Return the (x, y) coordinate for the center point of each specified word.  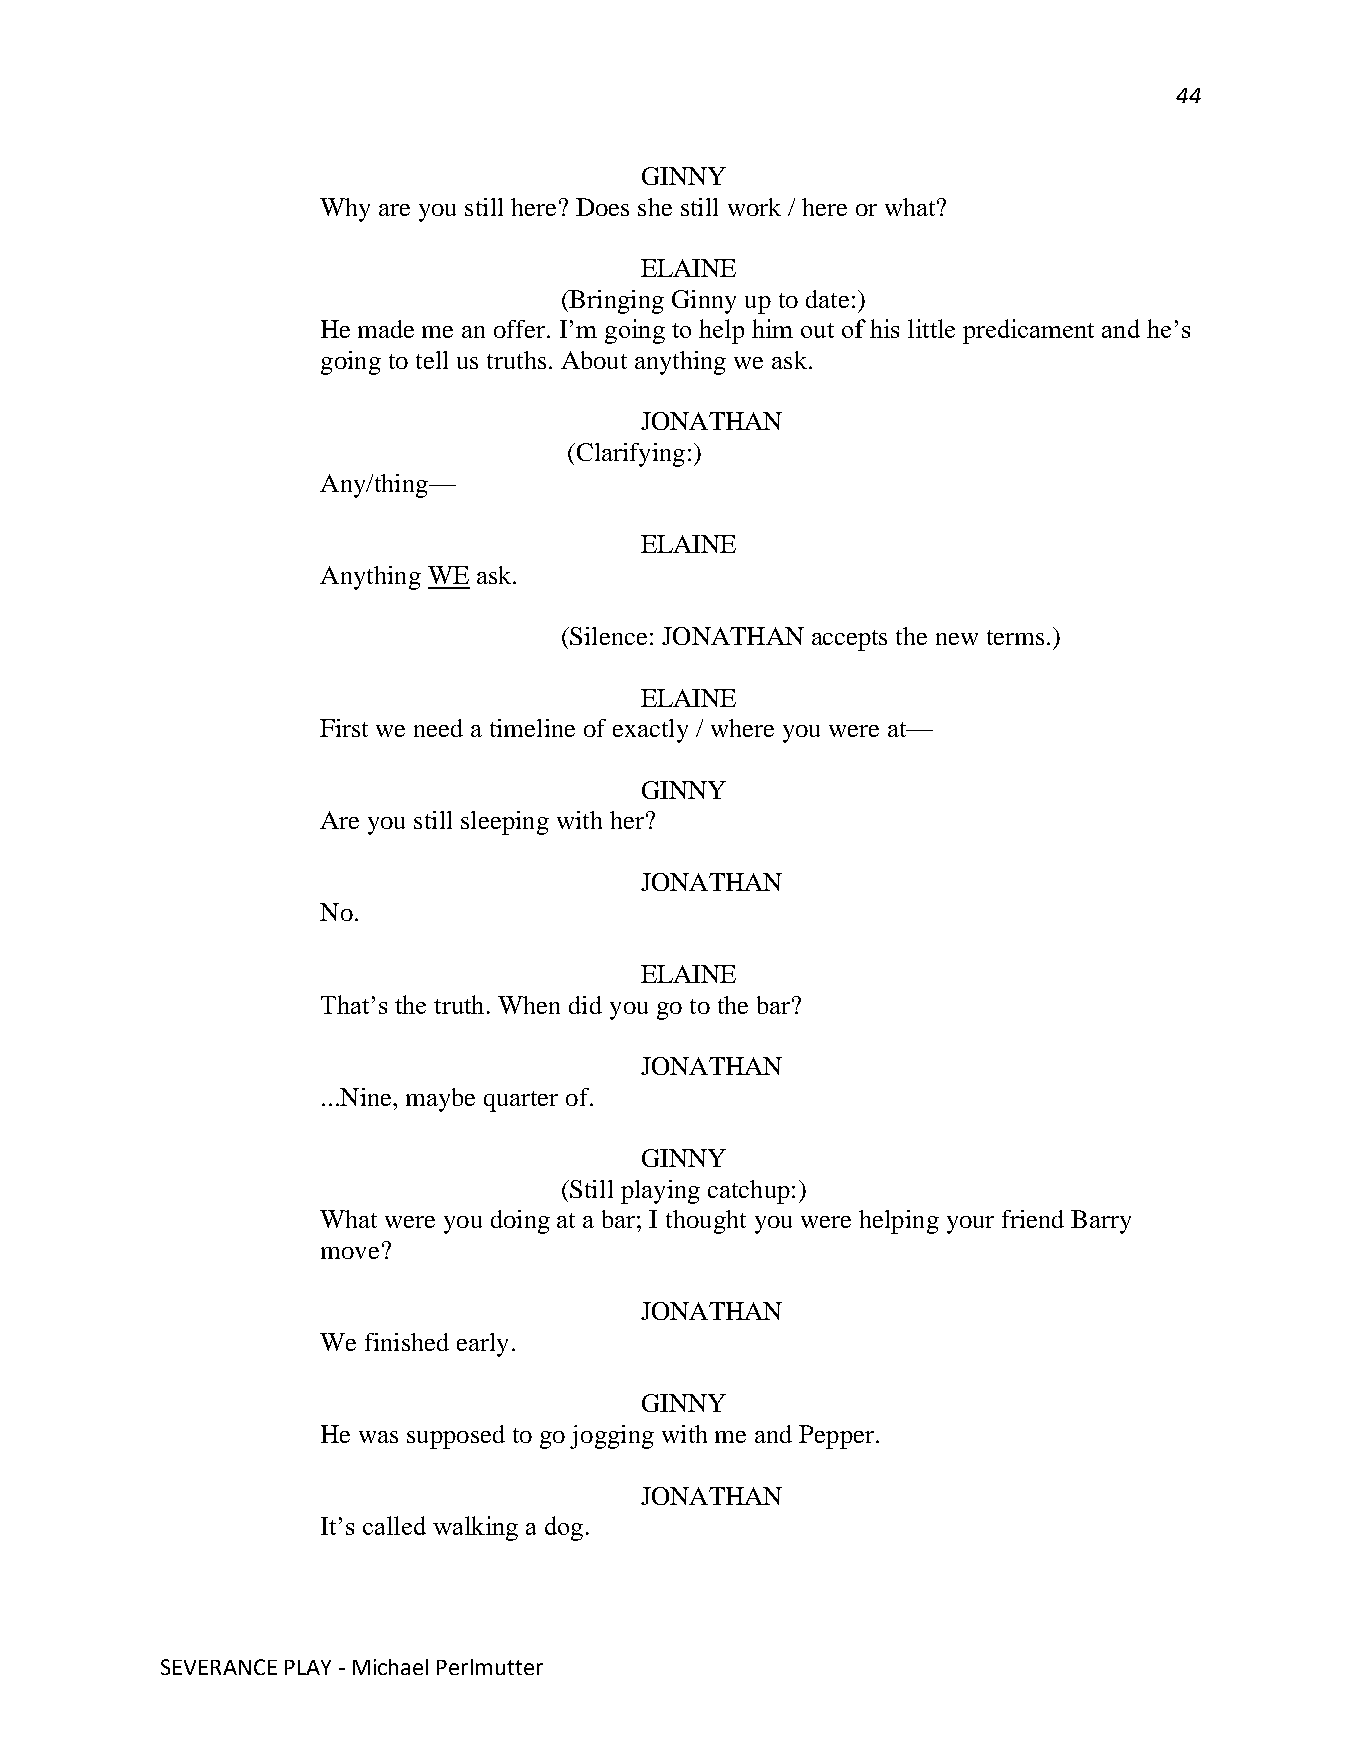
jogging (612, 1437)
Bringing (615, 302)
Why (345, 210)
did (585, 1005)
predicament (1028, 331)
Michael (390, 1667)
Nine (366, 1097)
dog (564, 1528)
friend (1033, 1219)
